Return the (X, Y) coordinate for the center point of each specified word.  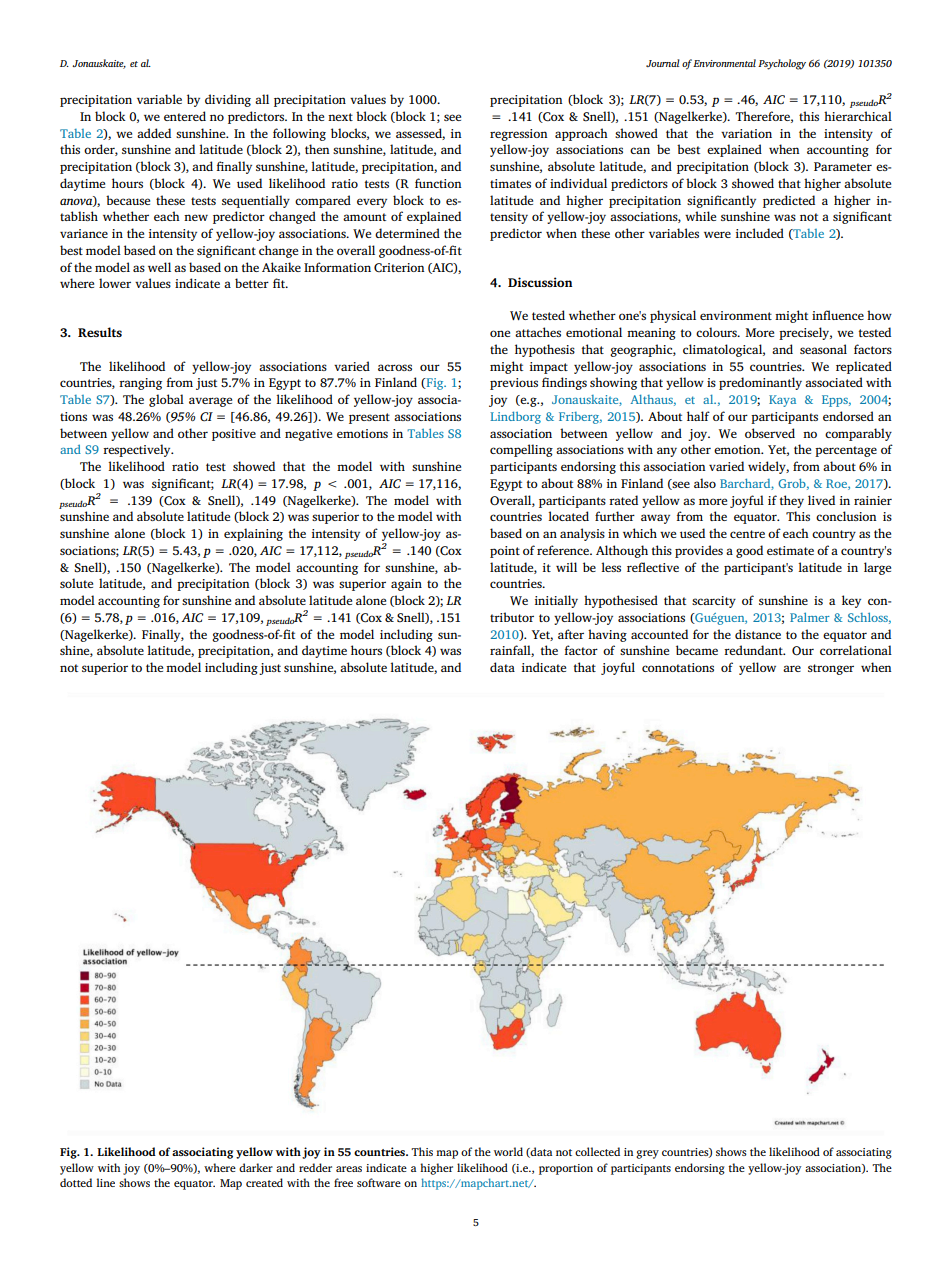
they (792, 501)
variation (746, 133)
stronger (831, 669)
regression (519, 135)
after (571, 634)
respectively (138, 450)
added (154, 133)
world (508, 1151)
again (406, 585)
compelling (521, 450)
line (105, 1182)
